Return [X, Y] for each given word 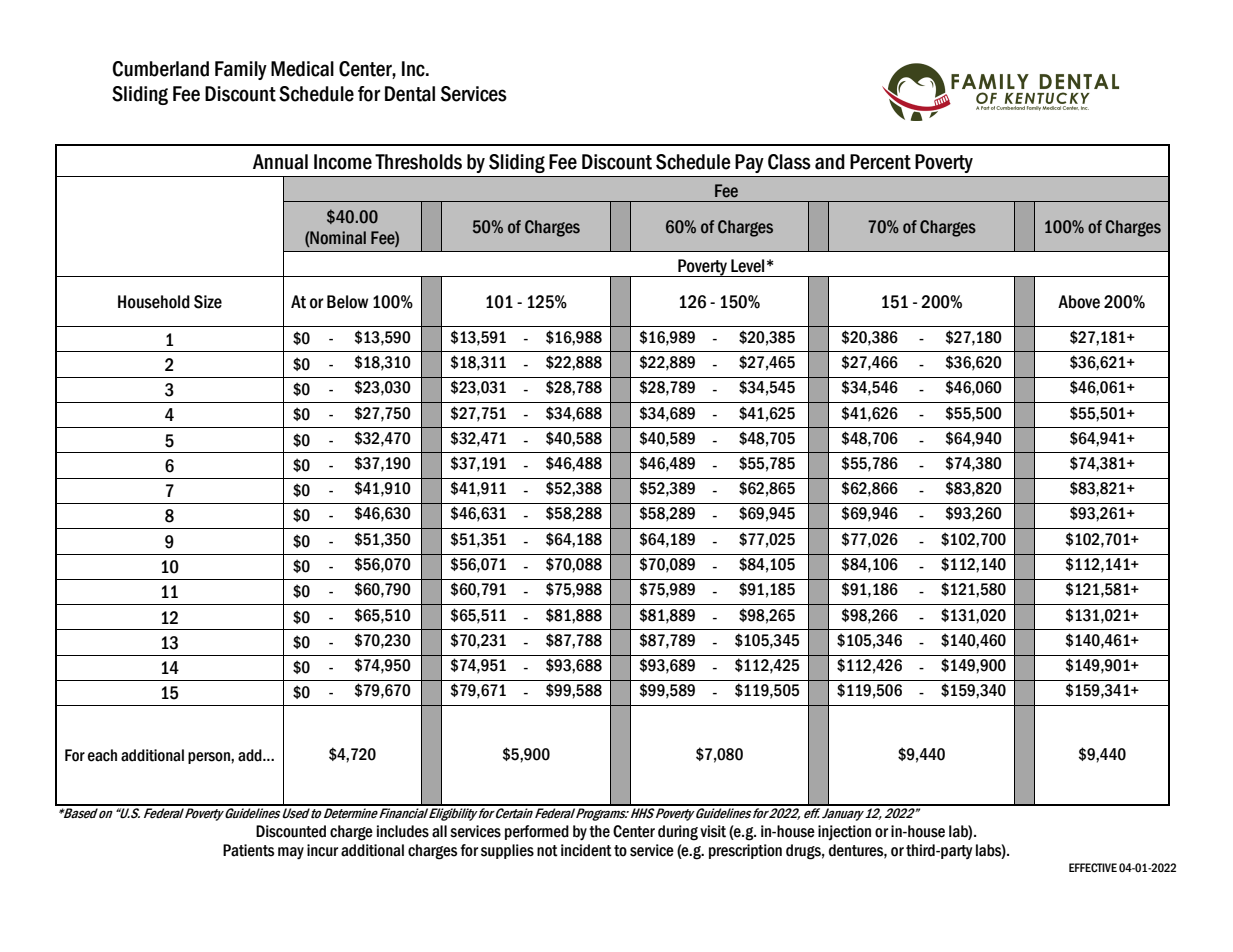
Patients [249, 850]
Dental [410, 94]
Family [241, 70]
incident [586, 850]
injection [844, 832]
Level [747, 266]
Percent [880, 162]
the [599, 831]
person [210, 758]
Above [1079, 302]
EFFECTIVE [1093, 868]
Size [208, 302]
